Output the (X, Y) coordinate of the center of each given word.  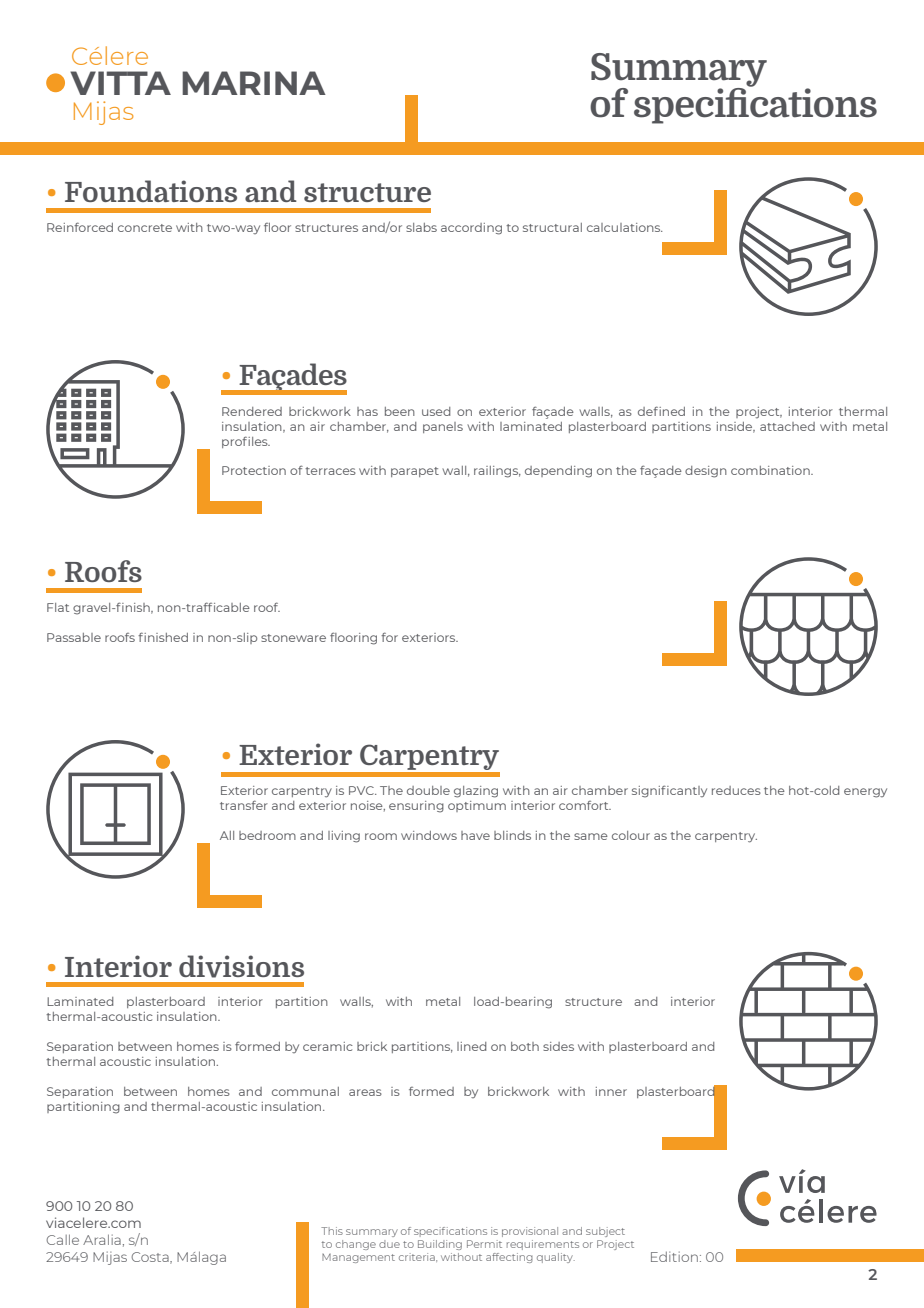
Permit (484, 1244)
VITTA (120, 83)
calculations (625, 227)
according (471, 229)
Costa (151, 1258)
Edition (674, 1256)
